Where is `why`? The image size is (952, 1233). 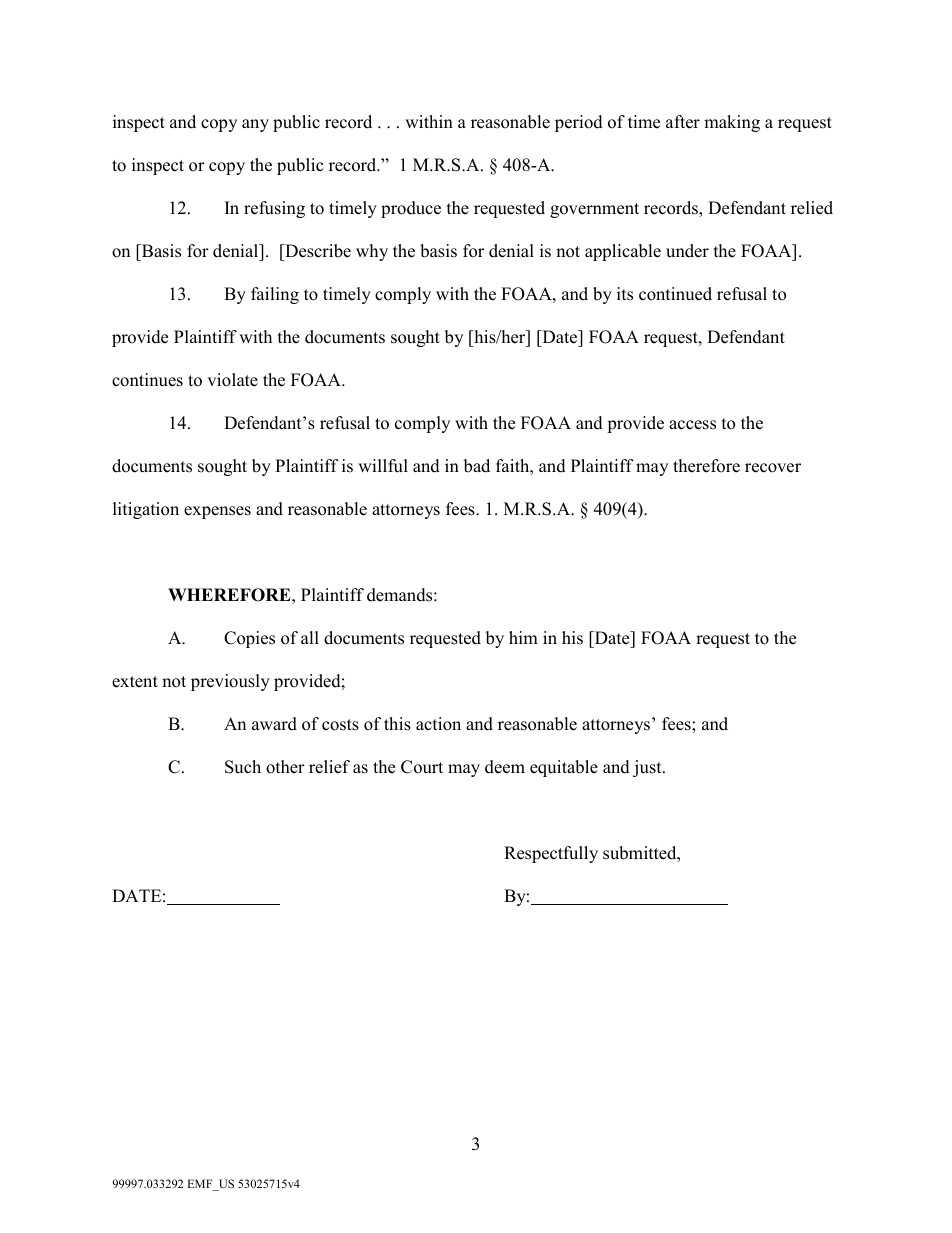 why is located at coordinates (372, 252).
